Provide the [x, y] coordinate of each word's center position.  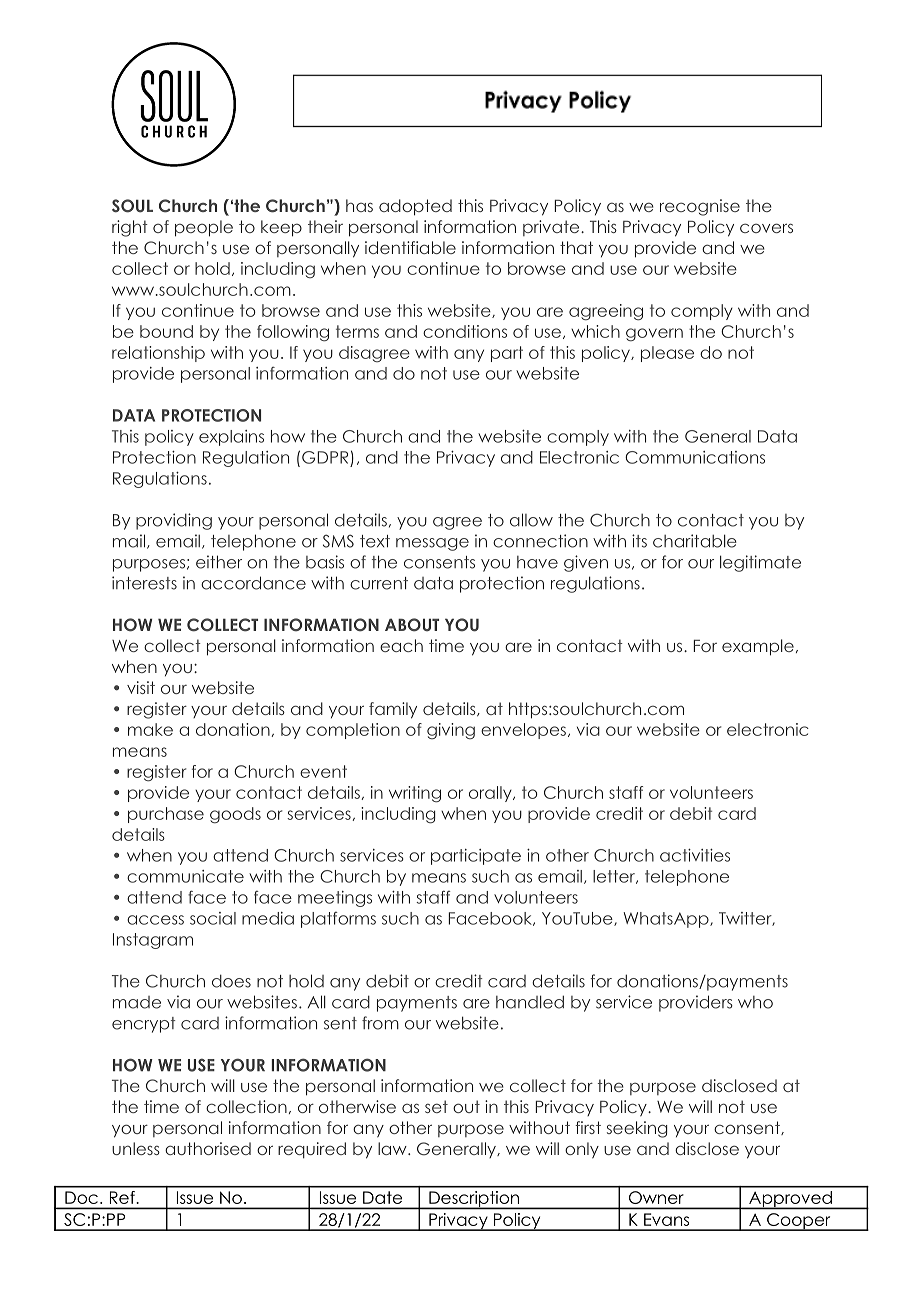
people [204, 228]
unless [136, 1148]
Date [382, 1197]
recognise [700, 207]
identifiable [410, 247]
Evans [666, 1219]
